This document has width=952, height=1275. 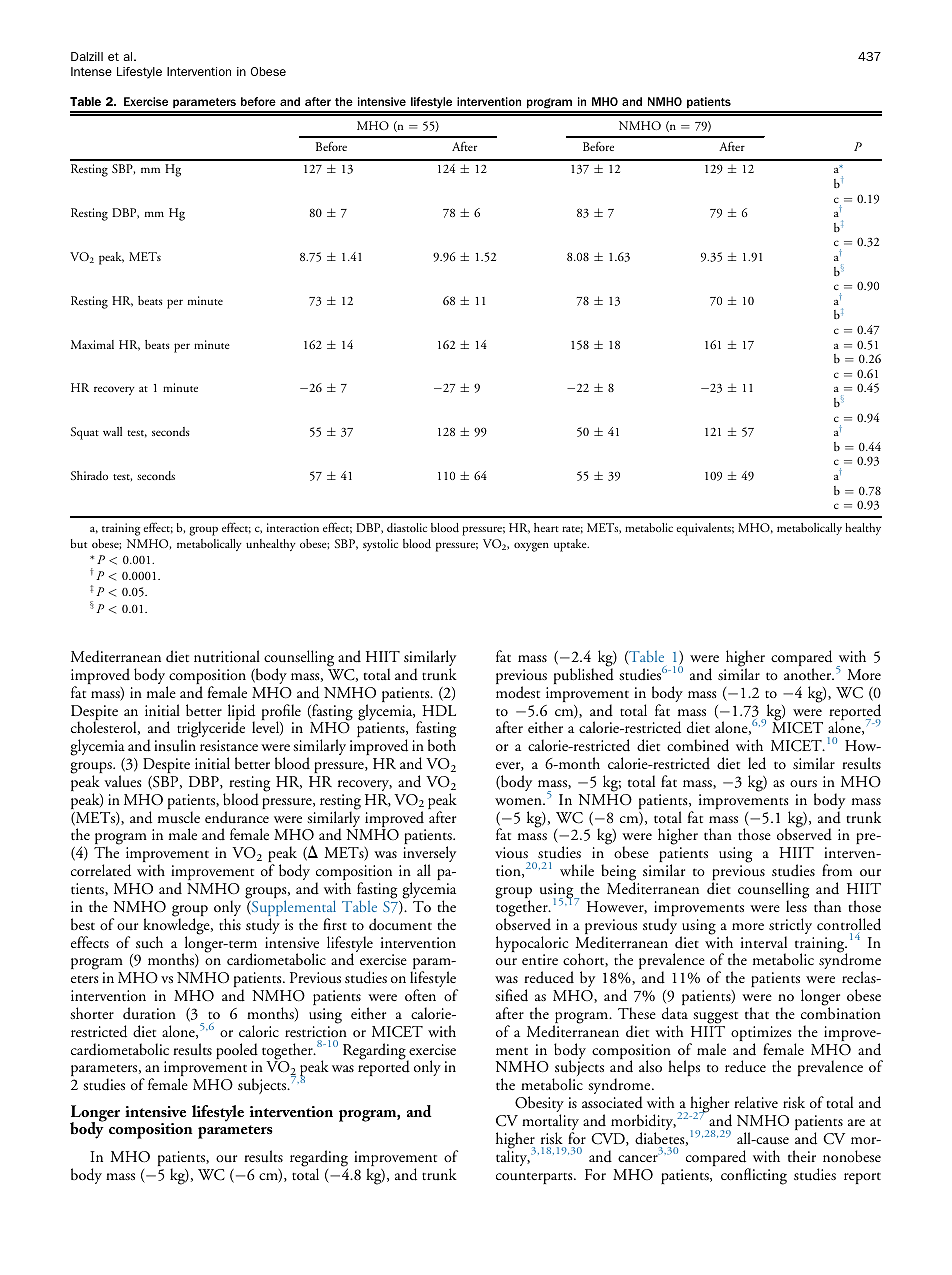 What do you see at coordinates (442, 745) in the document?
I see `both` at bounding box center [442, 745].
